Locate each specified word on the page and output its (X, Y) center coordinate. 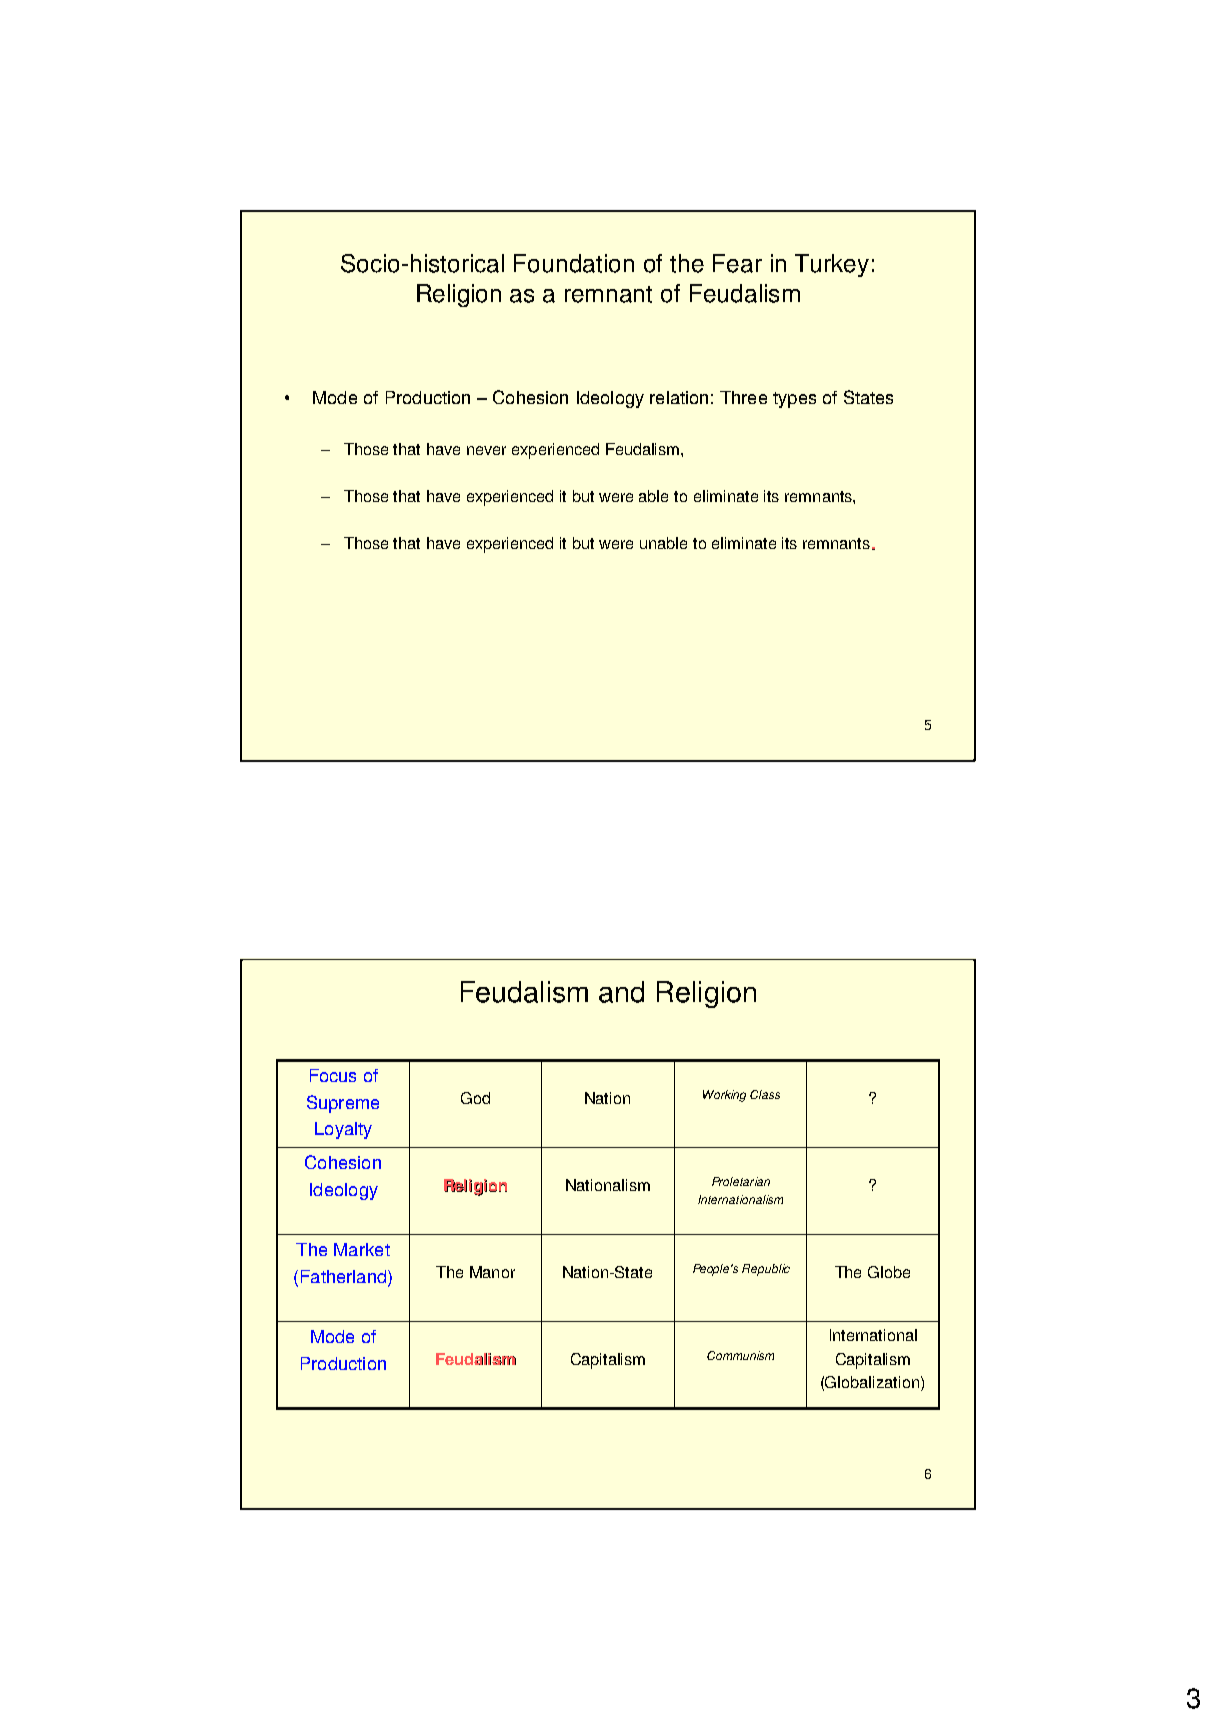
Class (765, 1094)
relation (679, 397)
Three (743, 397)
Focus (333, 1075)
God (475, 1098)
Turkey (832, 265)
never (486, 450)
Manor (492, 1272)
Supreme (343, 1104)
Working (724, 1096)
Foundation (574, 263)
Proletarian (741, 1181)
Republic (766, 1270)
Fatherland (343, 1276)
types (794, 400)
